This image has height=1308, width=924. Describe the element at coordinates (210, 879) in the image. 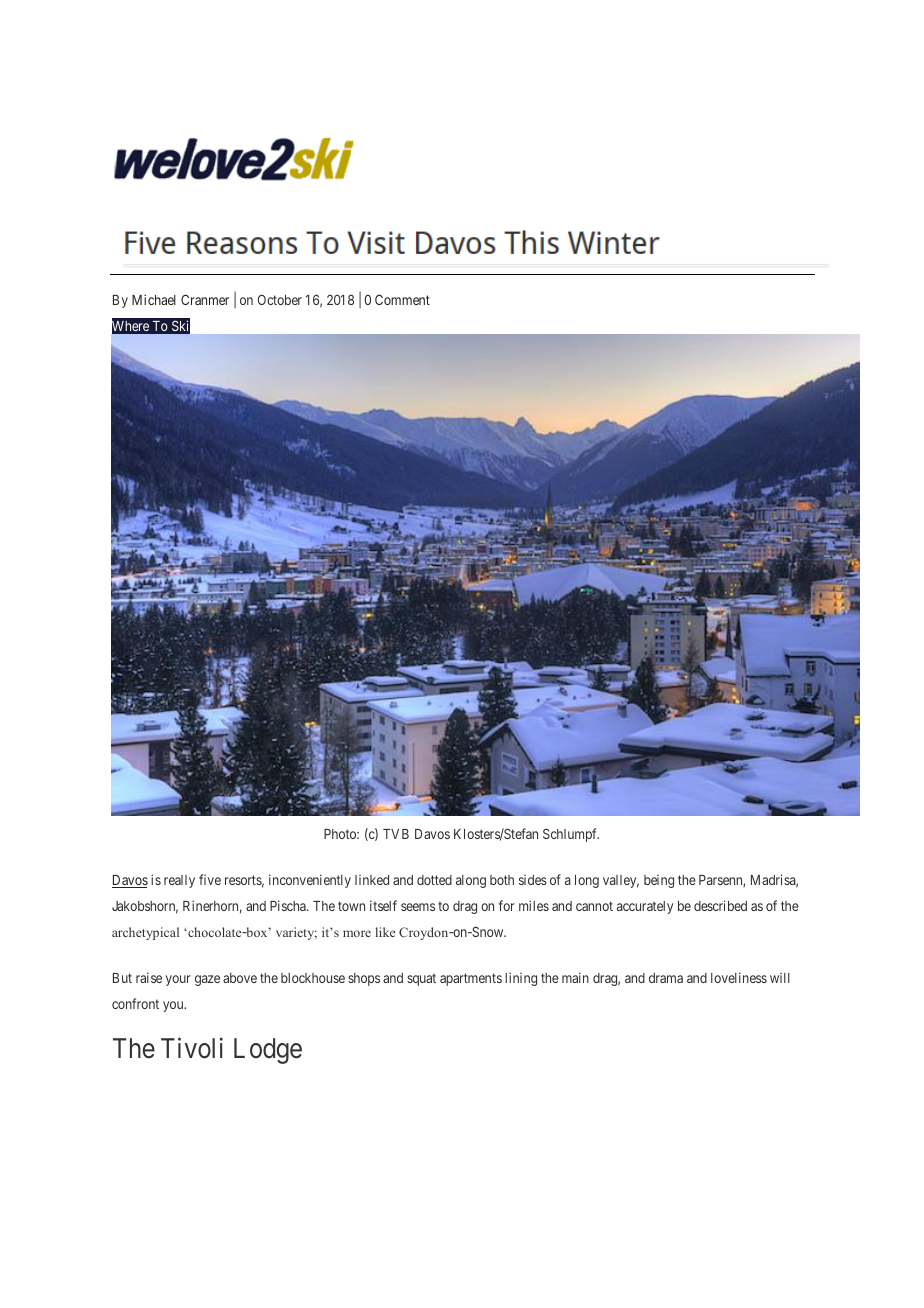

I see `five` at that location.
